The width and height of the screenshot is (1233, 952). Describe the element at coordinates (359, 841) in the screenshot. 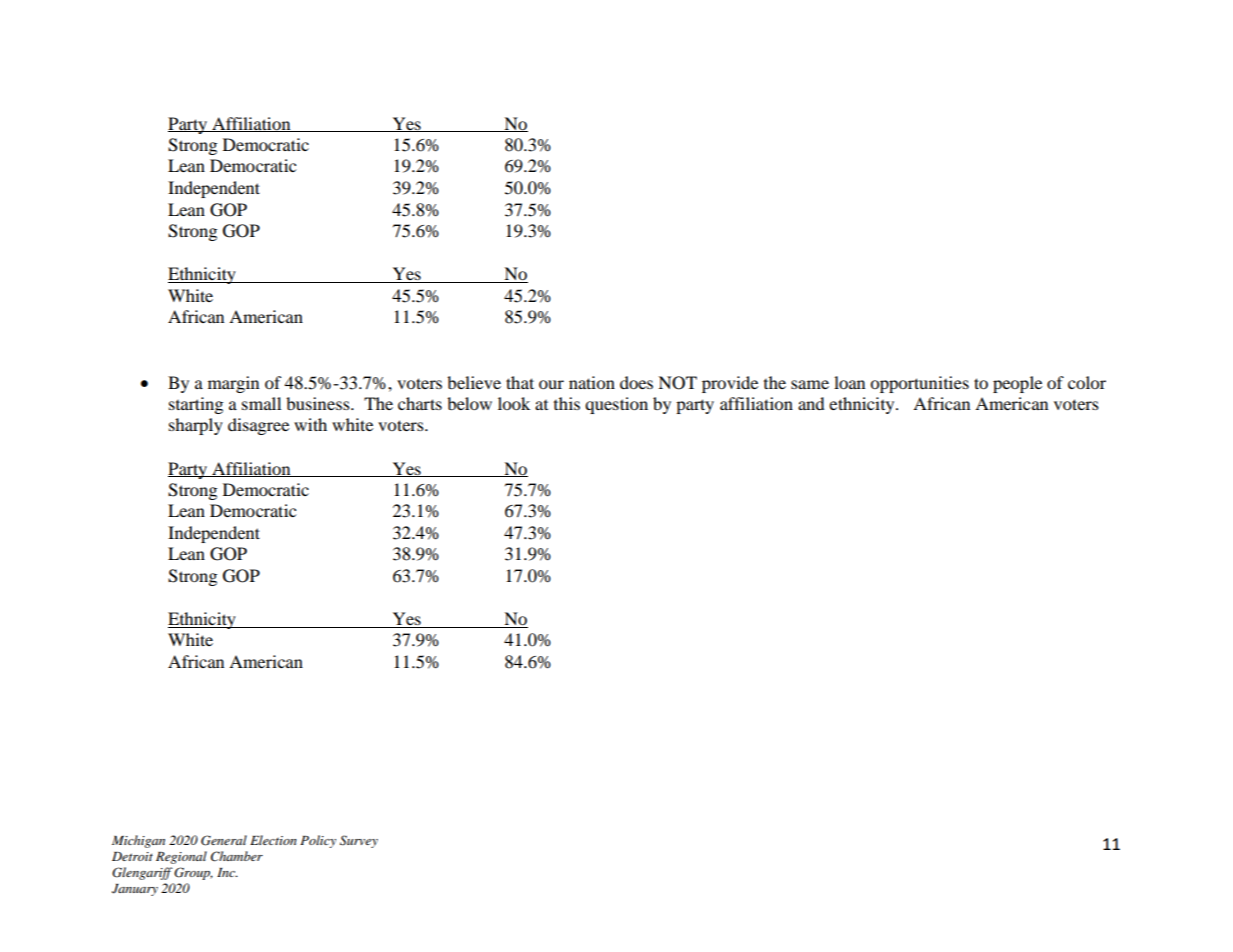

I see `Survey` at that location.
